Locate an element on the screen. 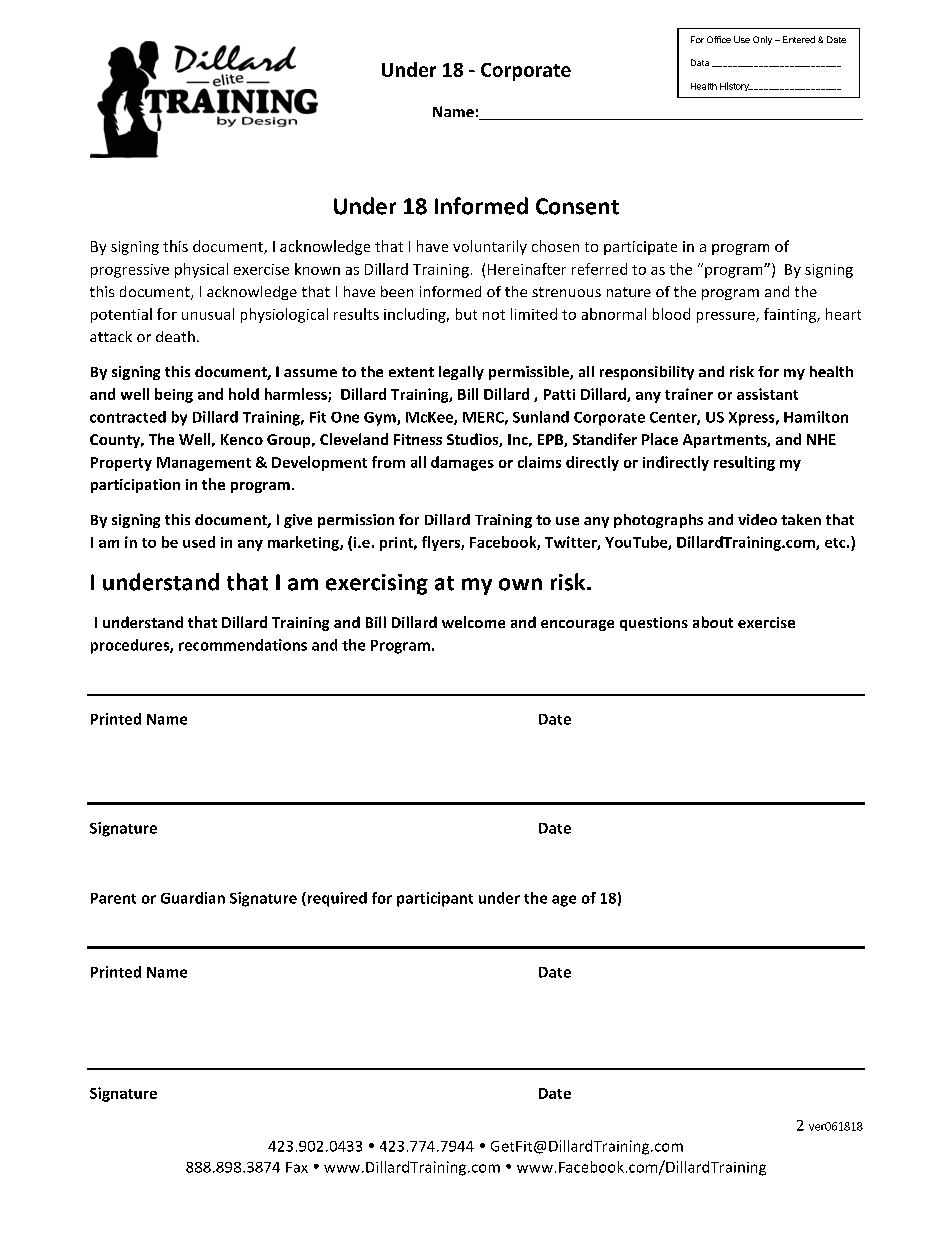 The image size is (952, 1233). Fax is located at coordinates (297, 1167).
